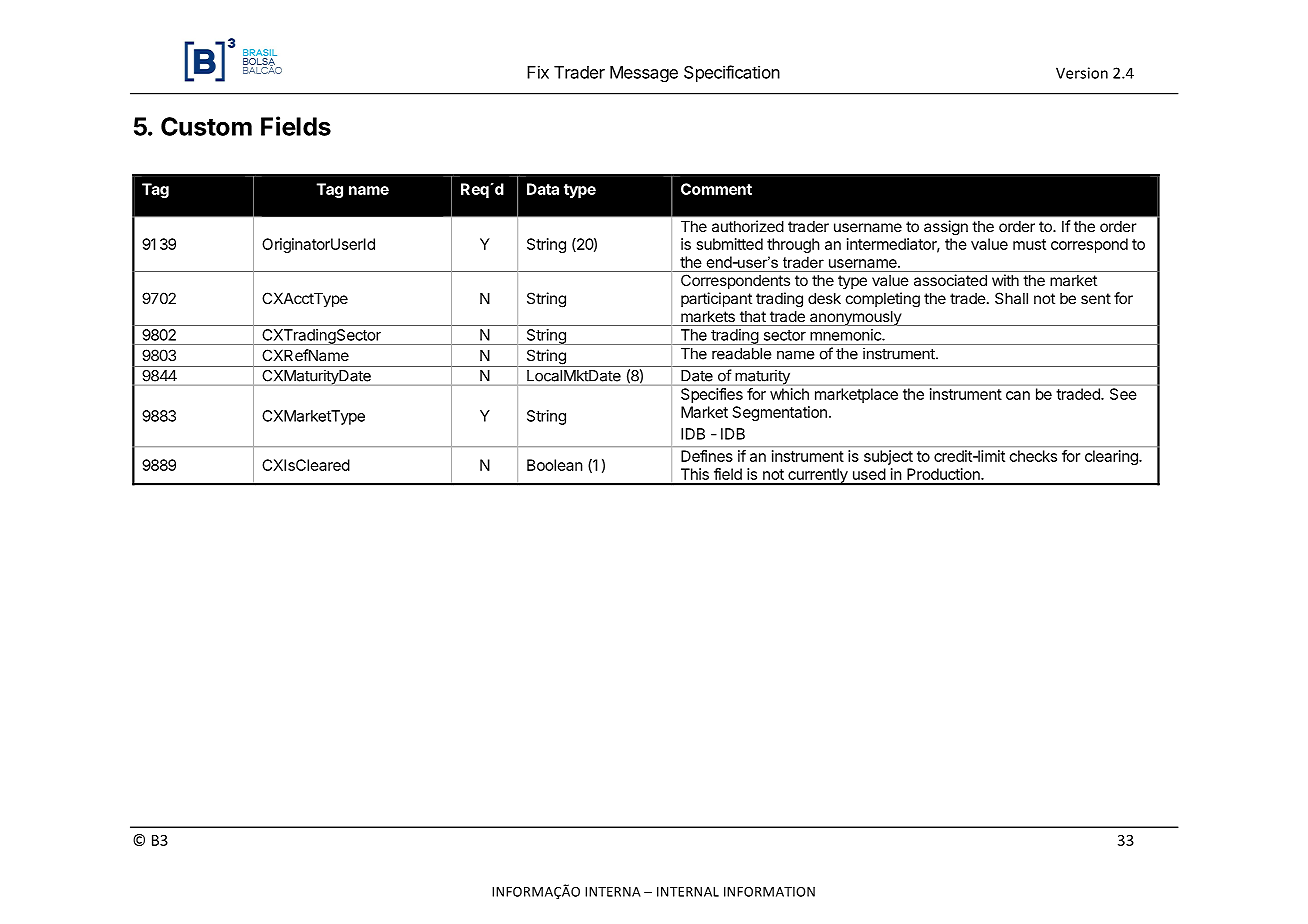 The image size is (1308, 924). I want to click on checks, so click(1033, 456).
